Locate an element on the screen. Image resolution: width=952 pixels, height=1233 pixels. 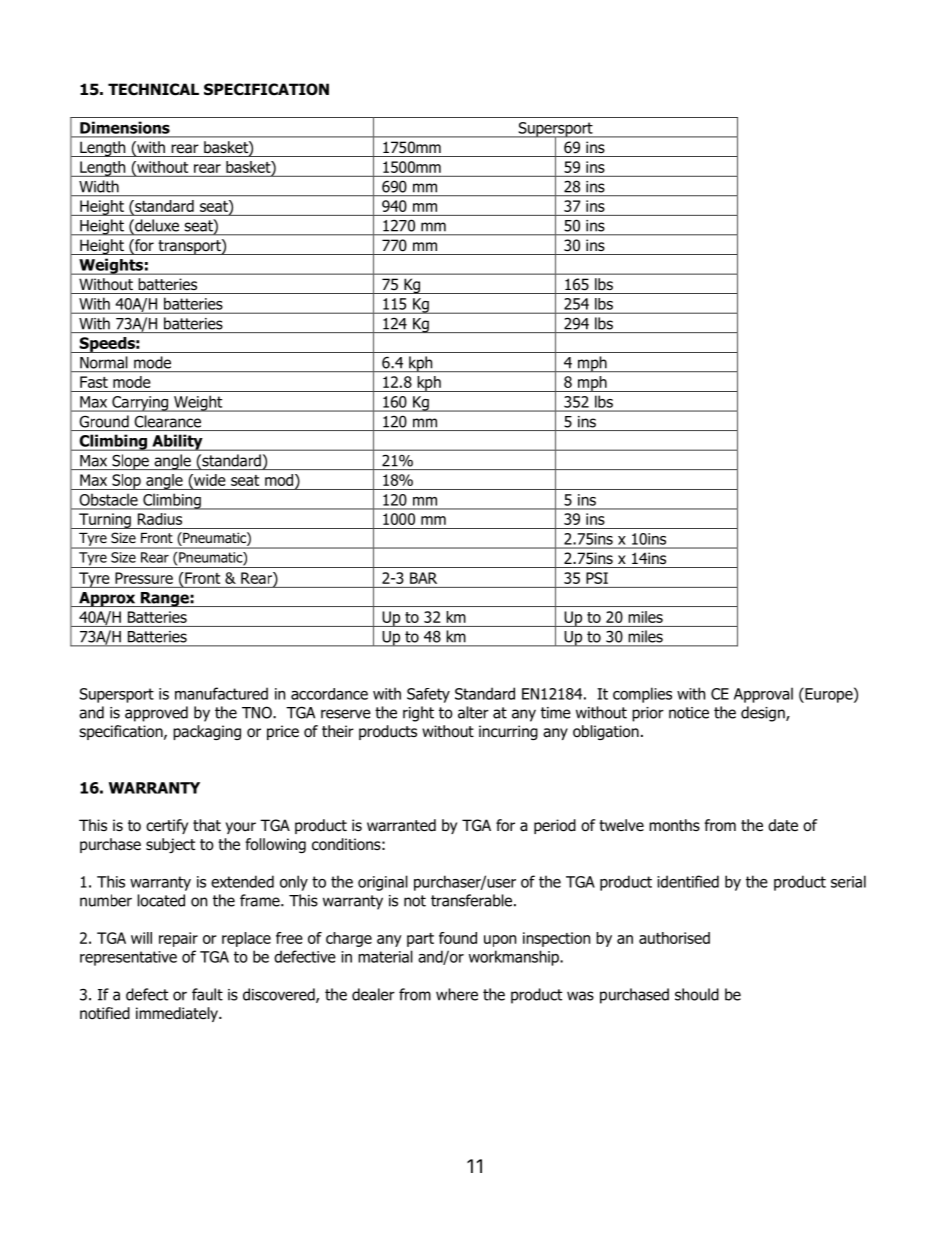
fault is located at coordinates (207, 994).
